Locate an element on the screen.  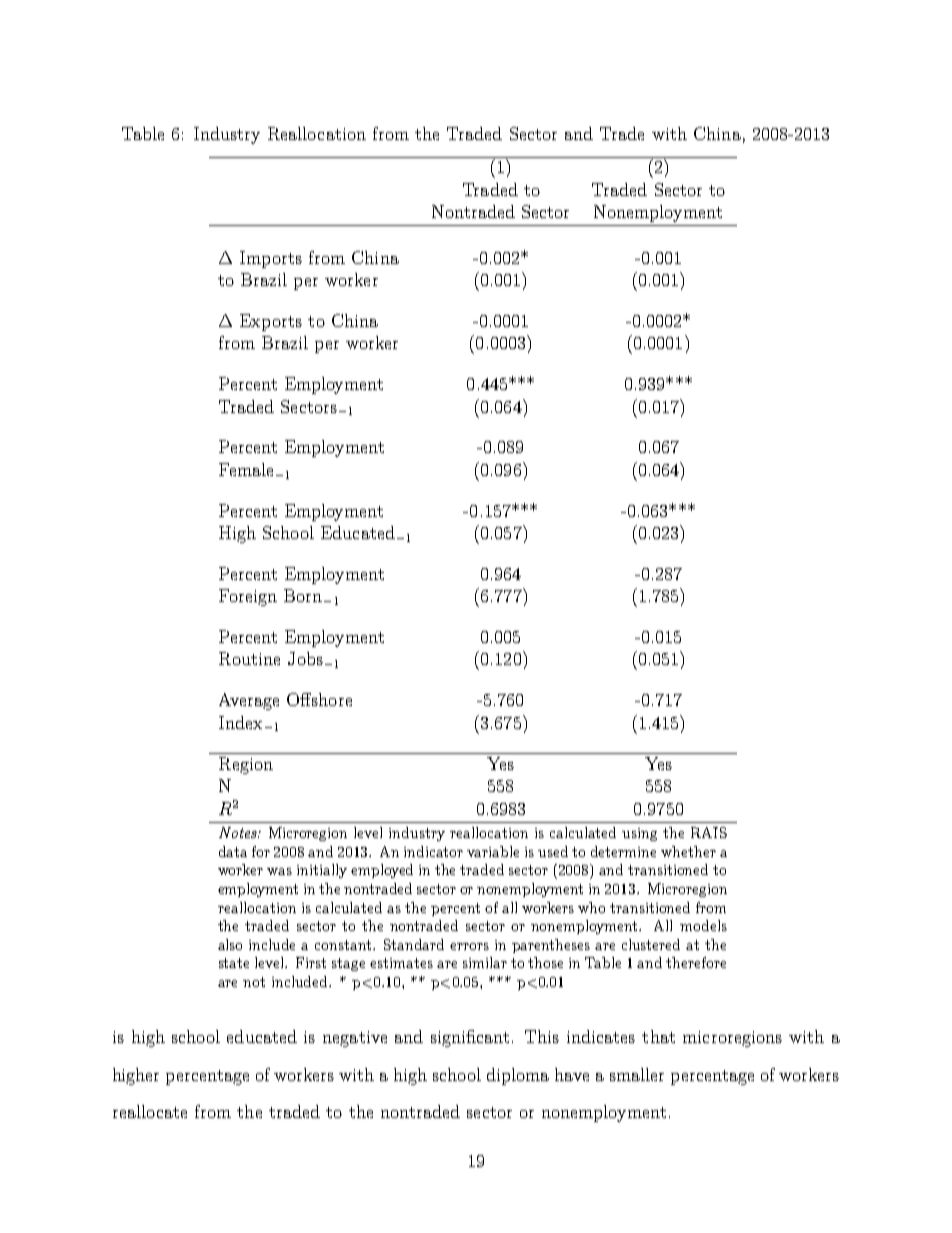
Average is located at coordinates (249, 701).
